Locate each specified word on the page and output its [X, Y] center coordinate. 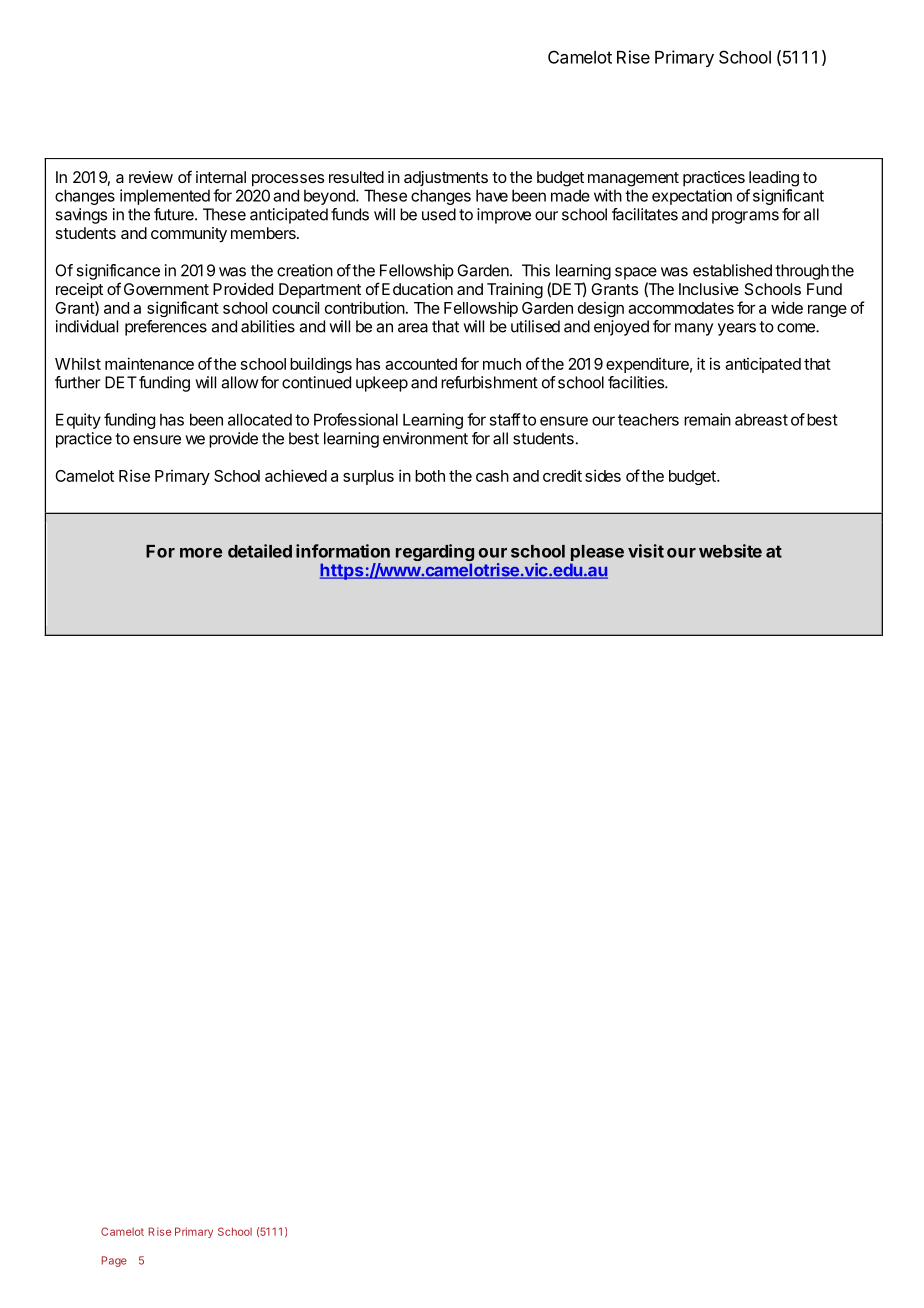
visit [646, 551]
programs [745, 217]
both [430, 476]
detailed [260, 551]
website [730, 551]
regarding [435, 554]
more [201, 553]
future [175, 214]
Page [114, 1261]
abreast [761, 420]
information [343, 551]
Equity [78, 421]
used [439, 214]
